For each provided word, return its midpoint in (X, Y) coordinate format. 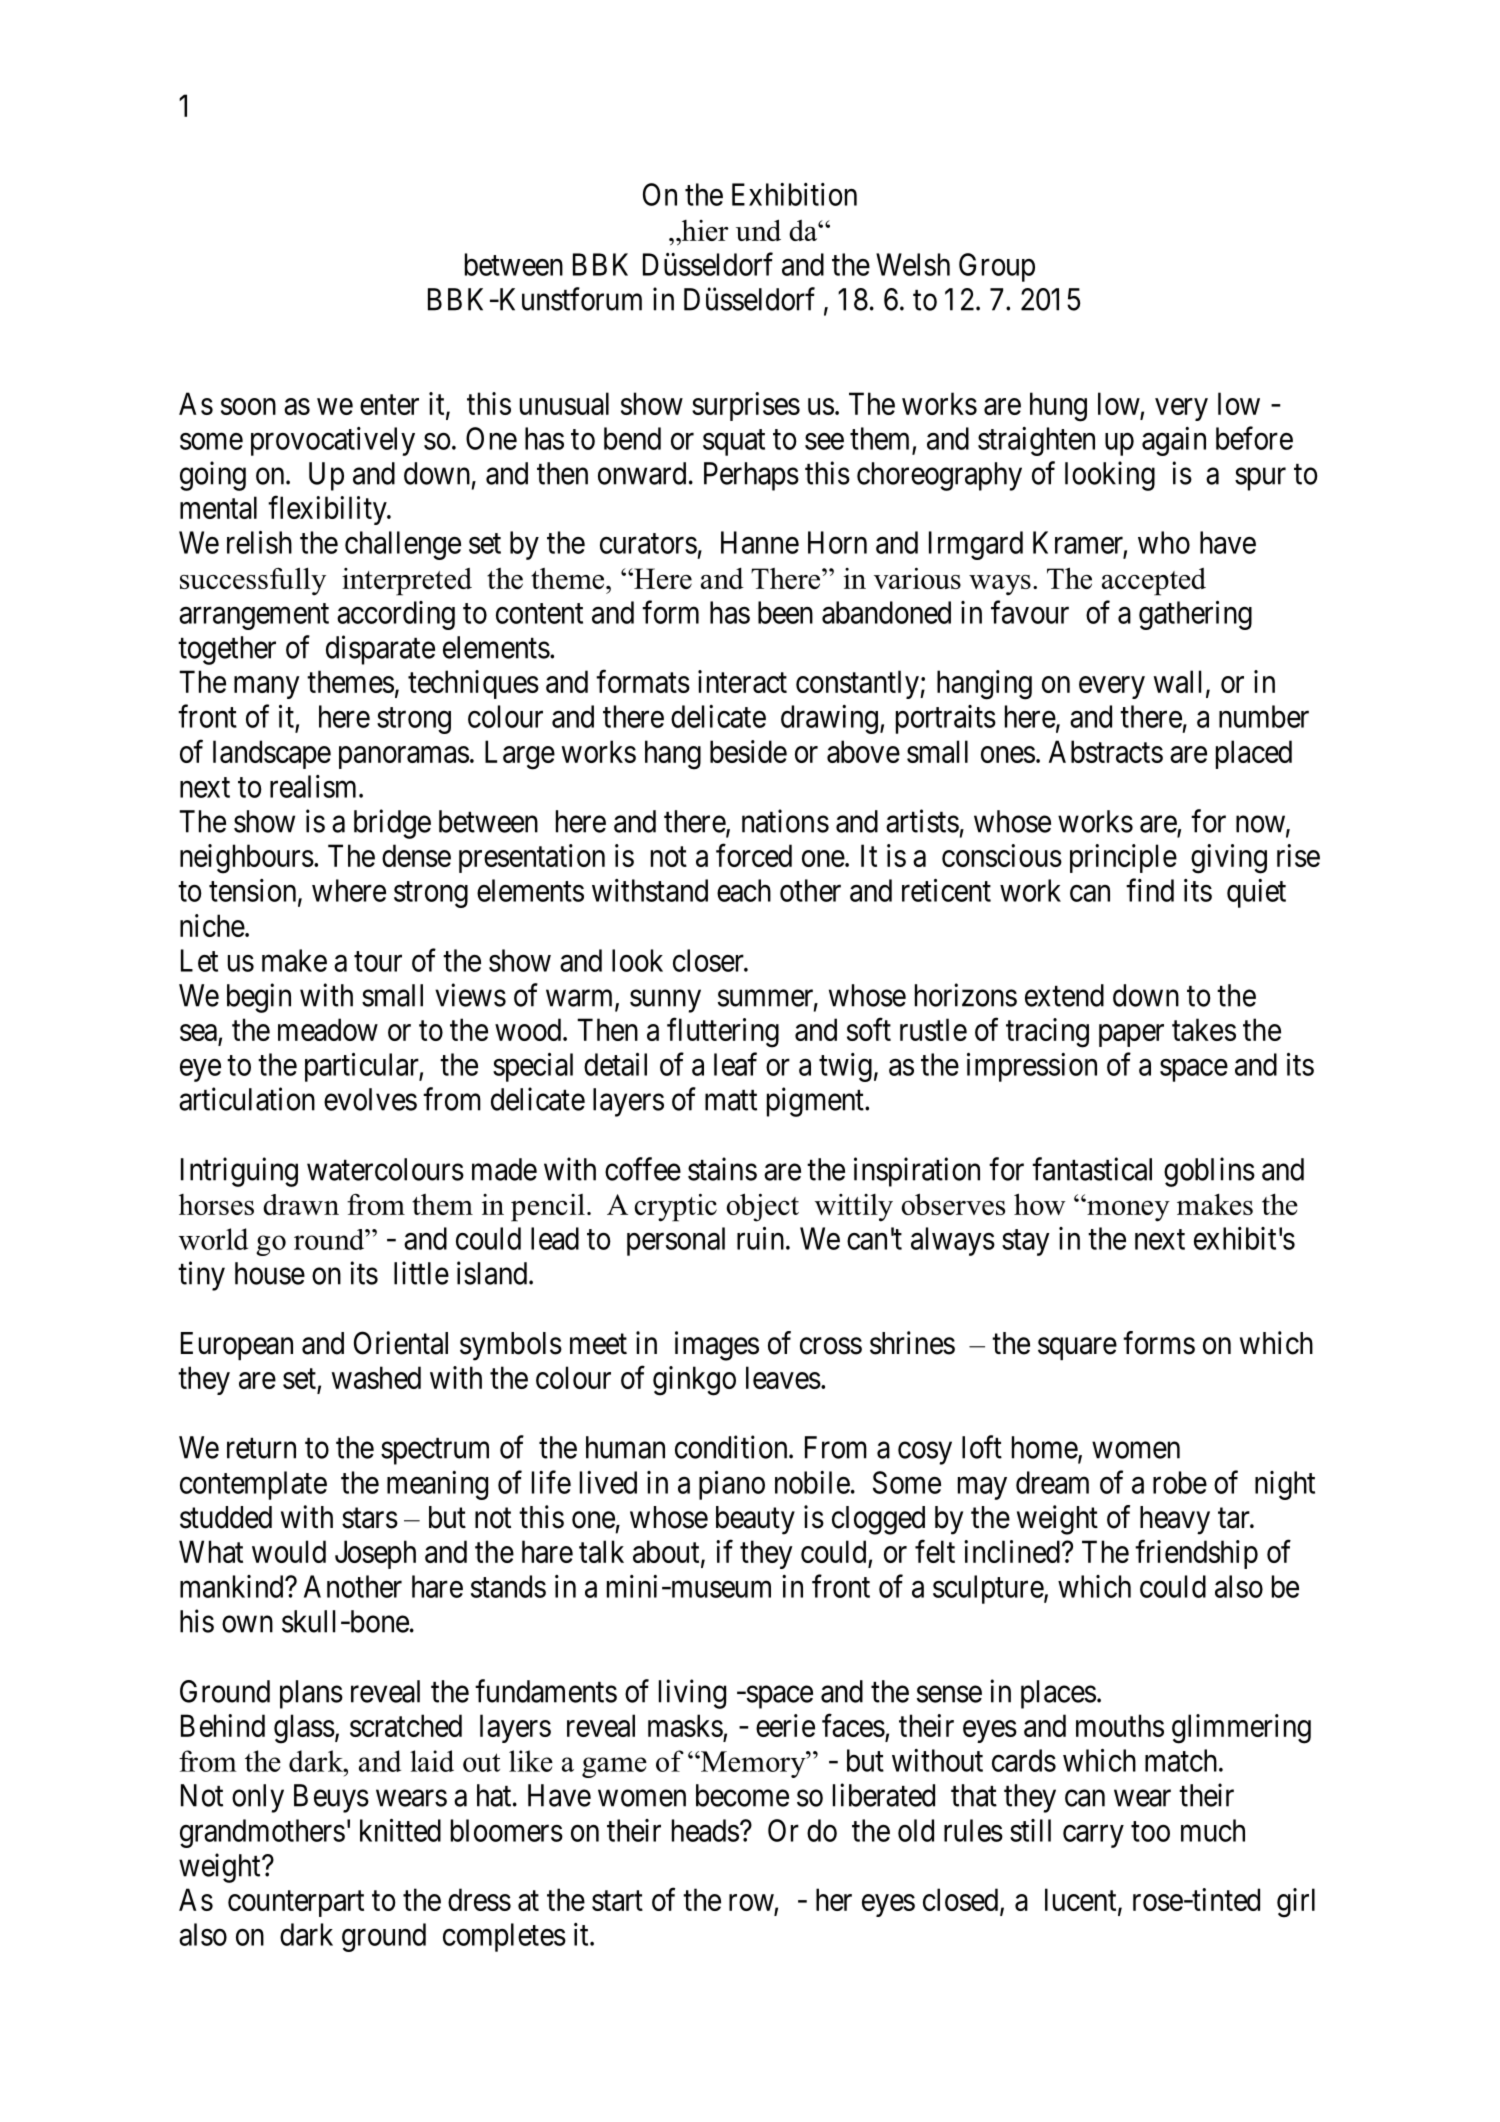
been (785, 612)
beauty (755, 1520)
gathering (1195, 615)
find (1150, 890)
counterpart (296, 1904)
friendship (1196, 1554)
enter (389, 405)
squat (734, 442)
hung (1058, 407)
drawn (301, 1204)
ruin (762, 1238)
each (744, 890)
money (1127, 1210)
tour (378, 962)
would (289, 1551)
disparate (380, 650)
